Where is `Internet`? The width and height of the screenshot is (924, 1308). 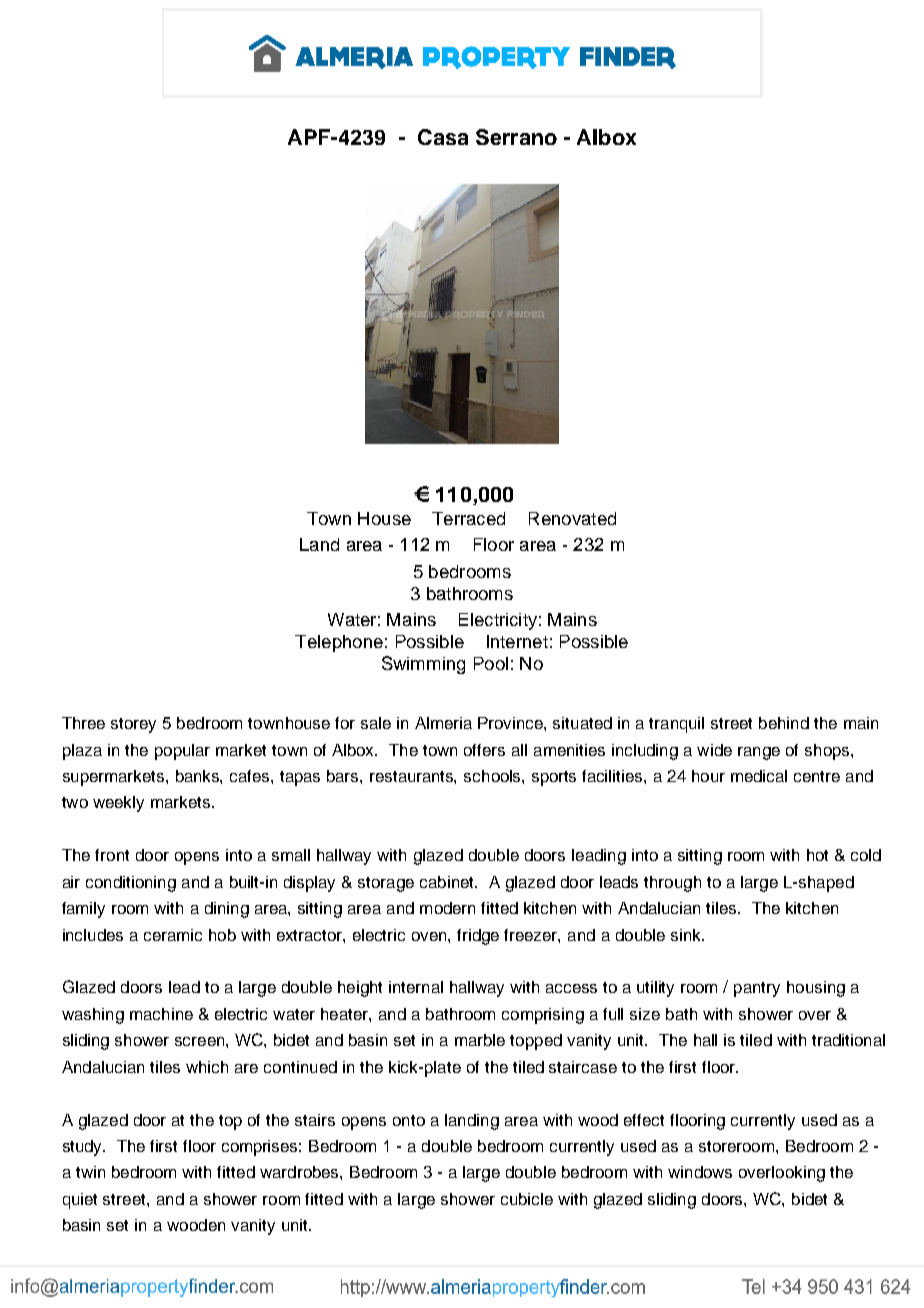
Internet is located at coordinates (517, 641).
